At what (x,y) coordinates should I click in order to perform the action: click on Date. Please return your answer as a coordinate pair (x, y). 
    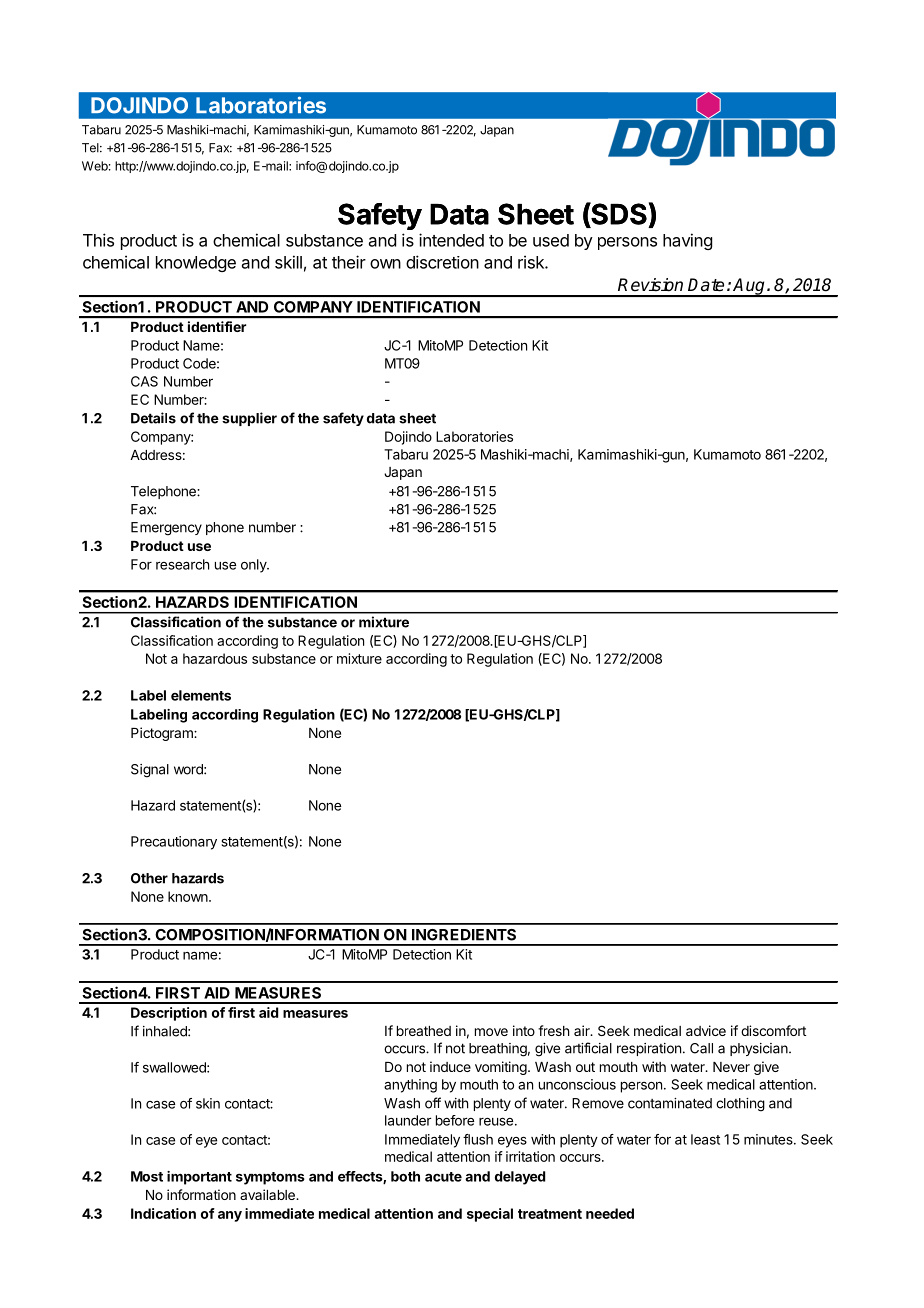
    Looking at the image, I should click on (706, 285).
